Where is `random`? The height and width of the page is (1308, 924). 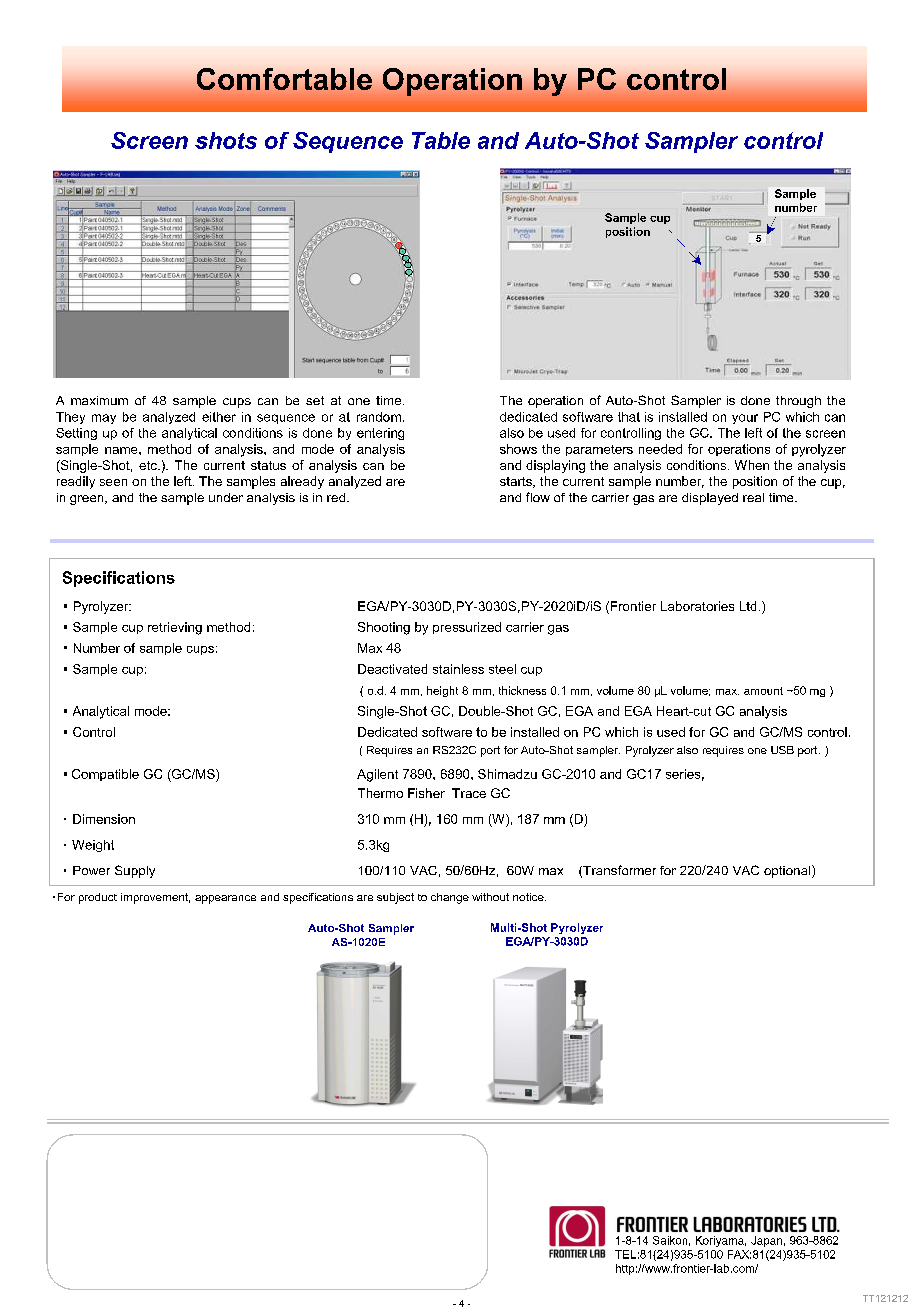 random is located at coordinates (379, 417).
